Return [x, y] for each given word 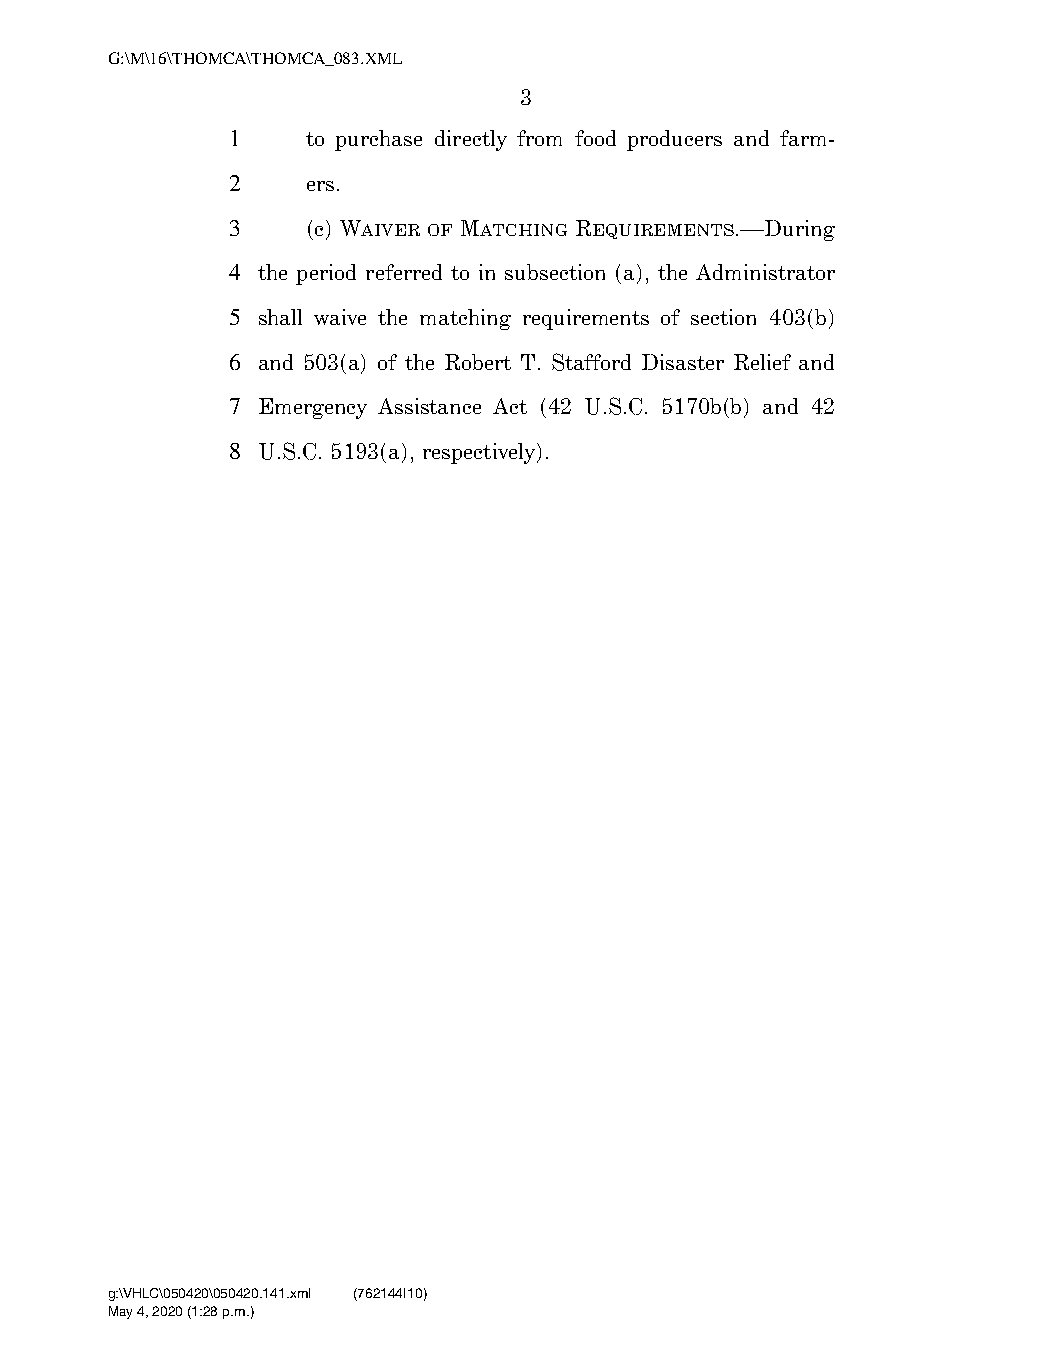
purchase [378, 140]
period [326, 274]
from [539, 138]
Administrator [765, 272]
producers [674, 140]
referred [404, 272]
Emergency [313, 408]
